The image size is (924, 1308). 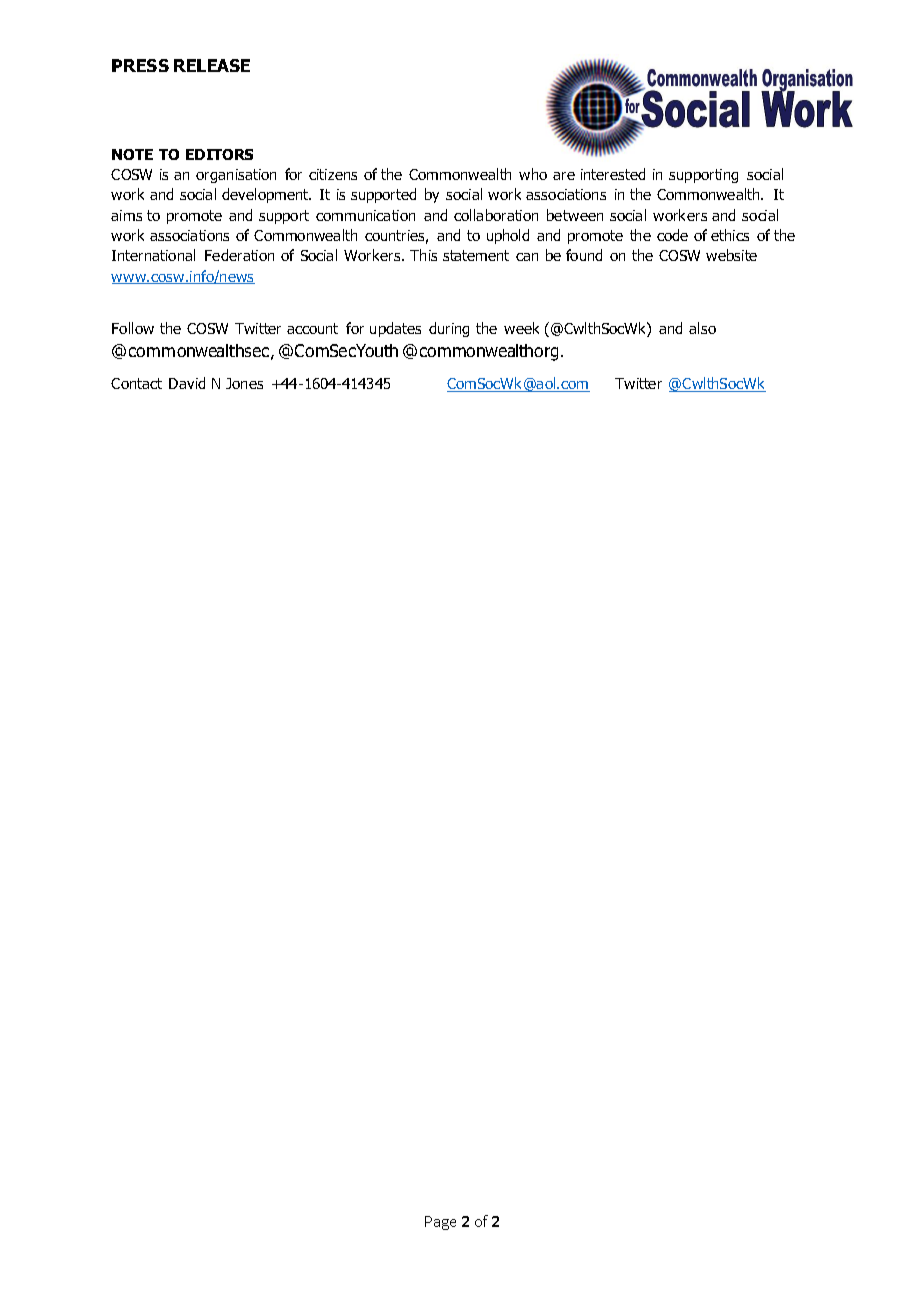 I want to click on Jones, so click(x=244, y=383).
